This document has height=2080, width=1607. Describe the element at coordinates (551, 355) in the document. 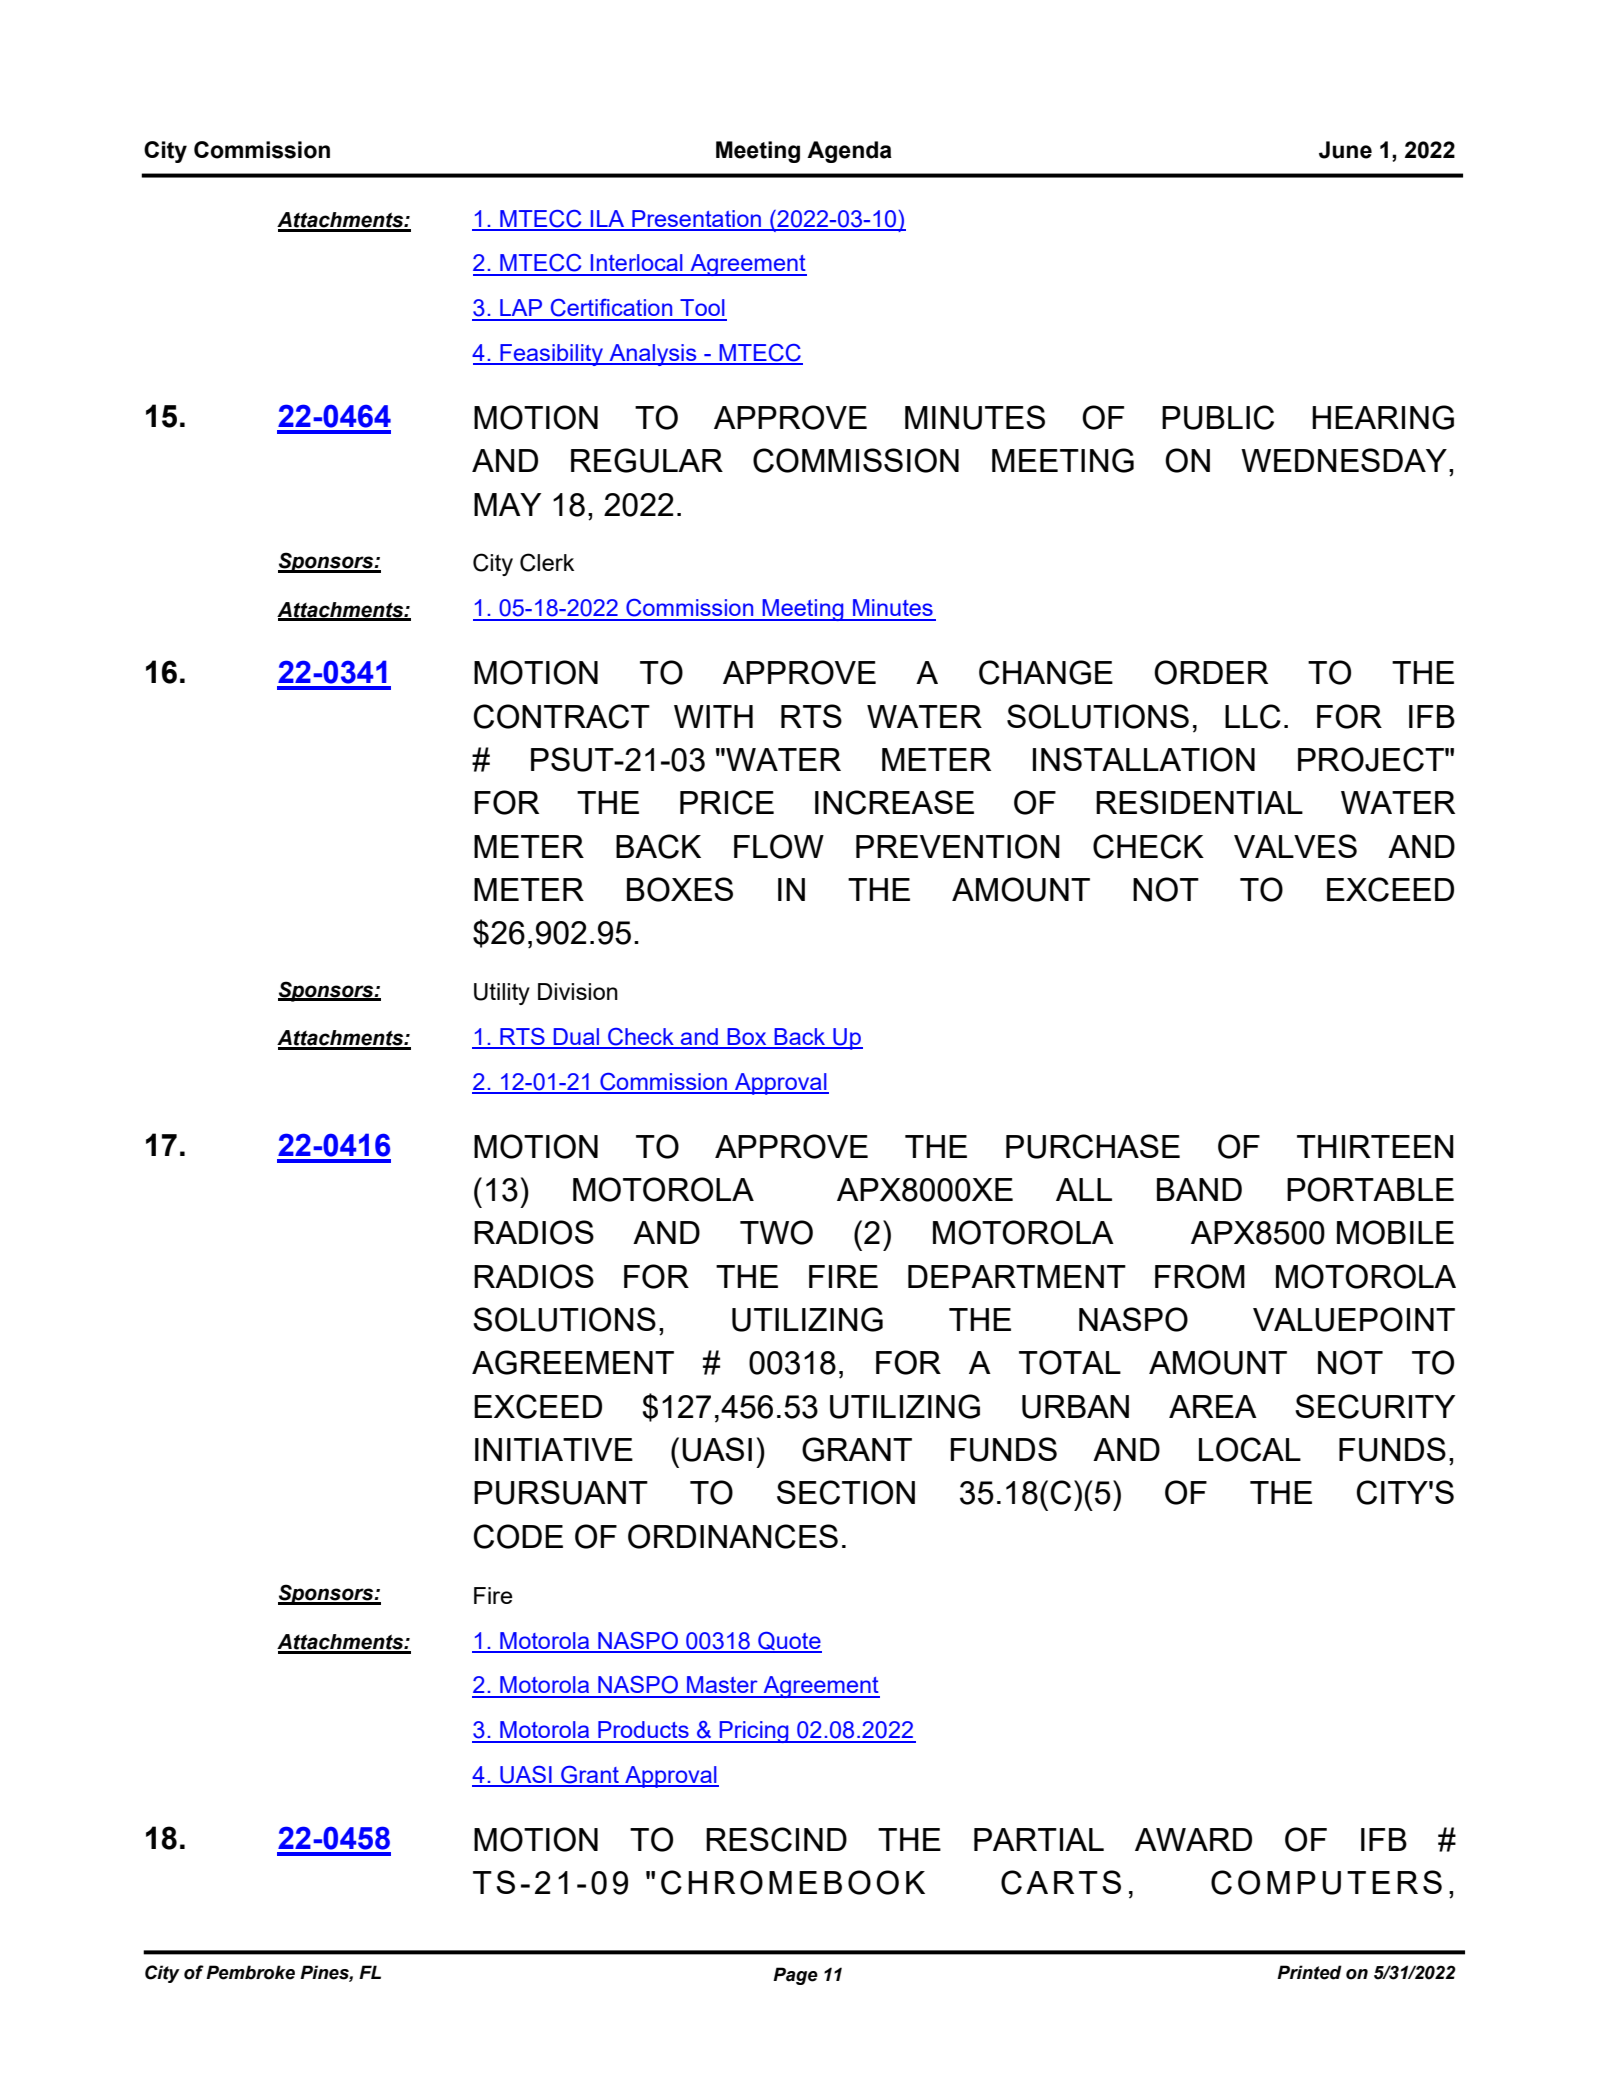

I see `Feasibility` at that location.
